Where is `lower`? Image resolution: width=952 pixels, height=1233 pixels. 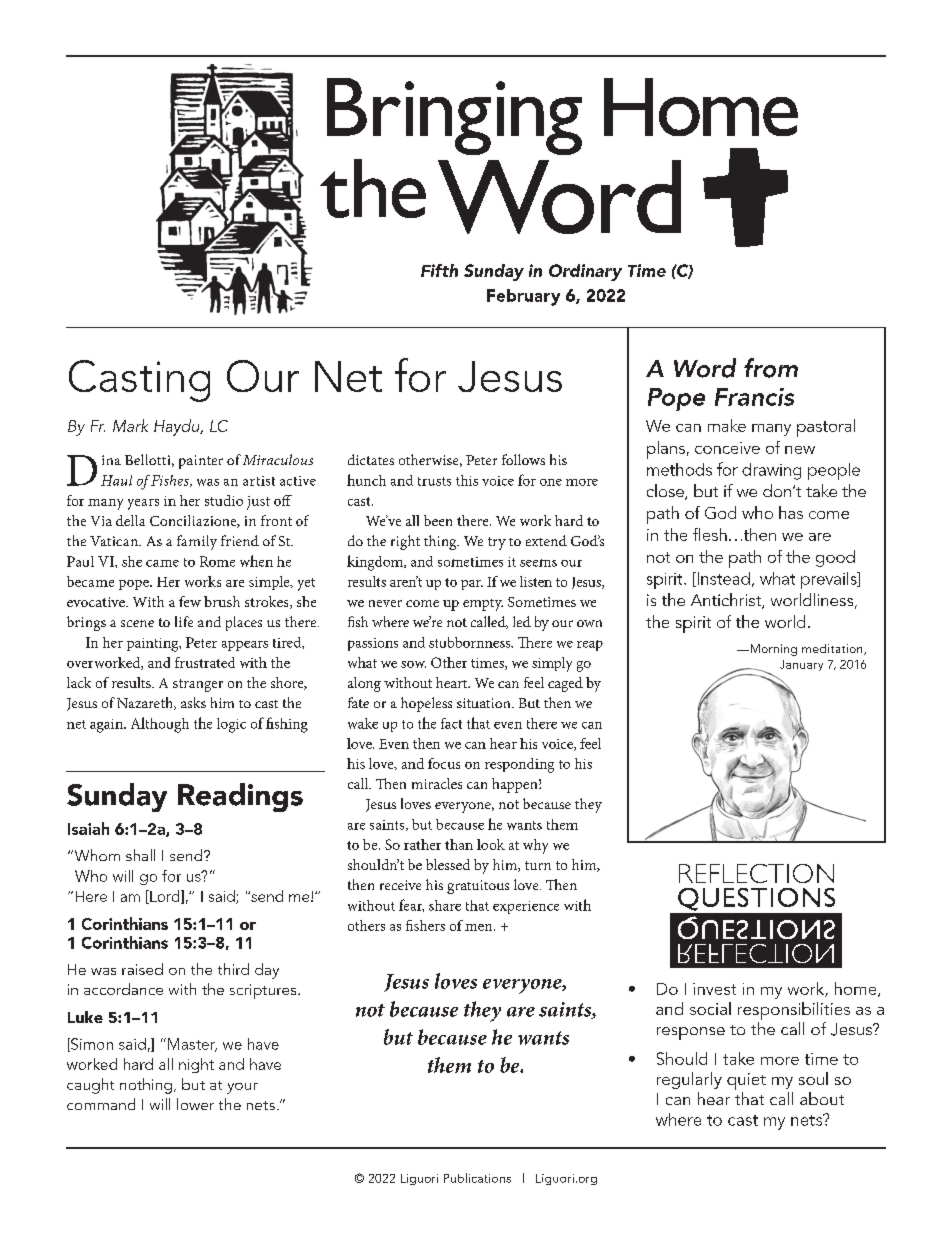
lower is located at coordinates (195, 1104).
